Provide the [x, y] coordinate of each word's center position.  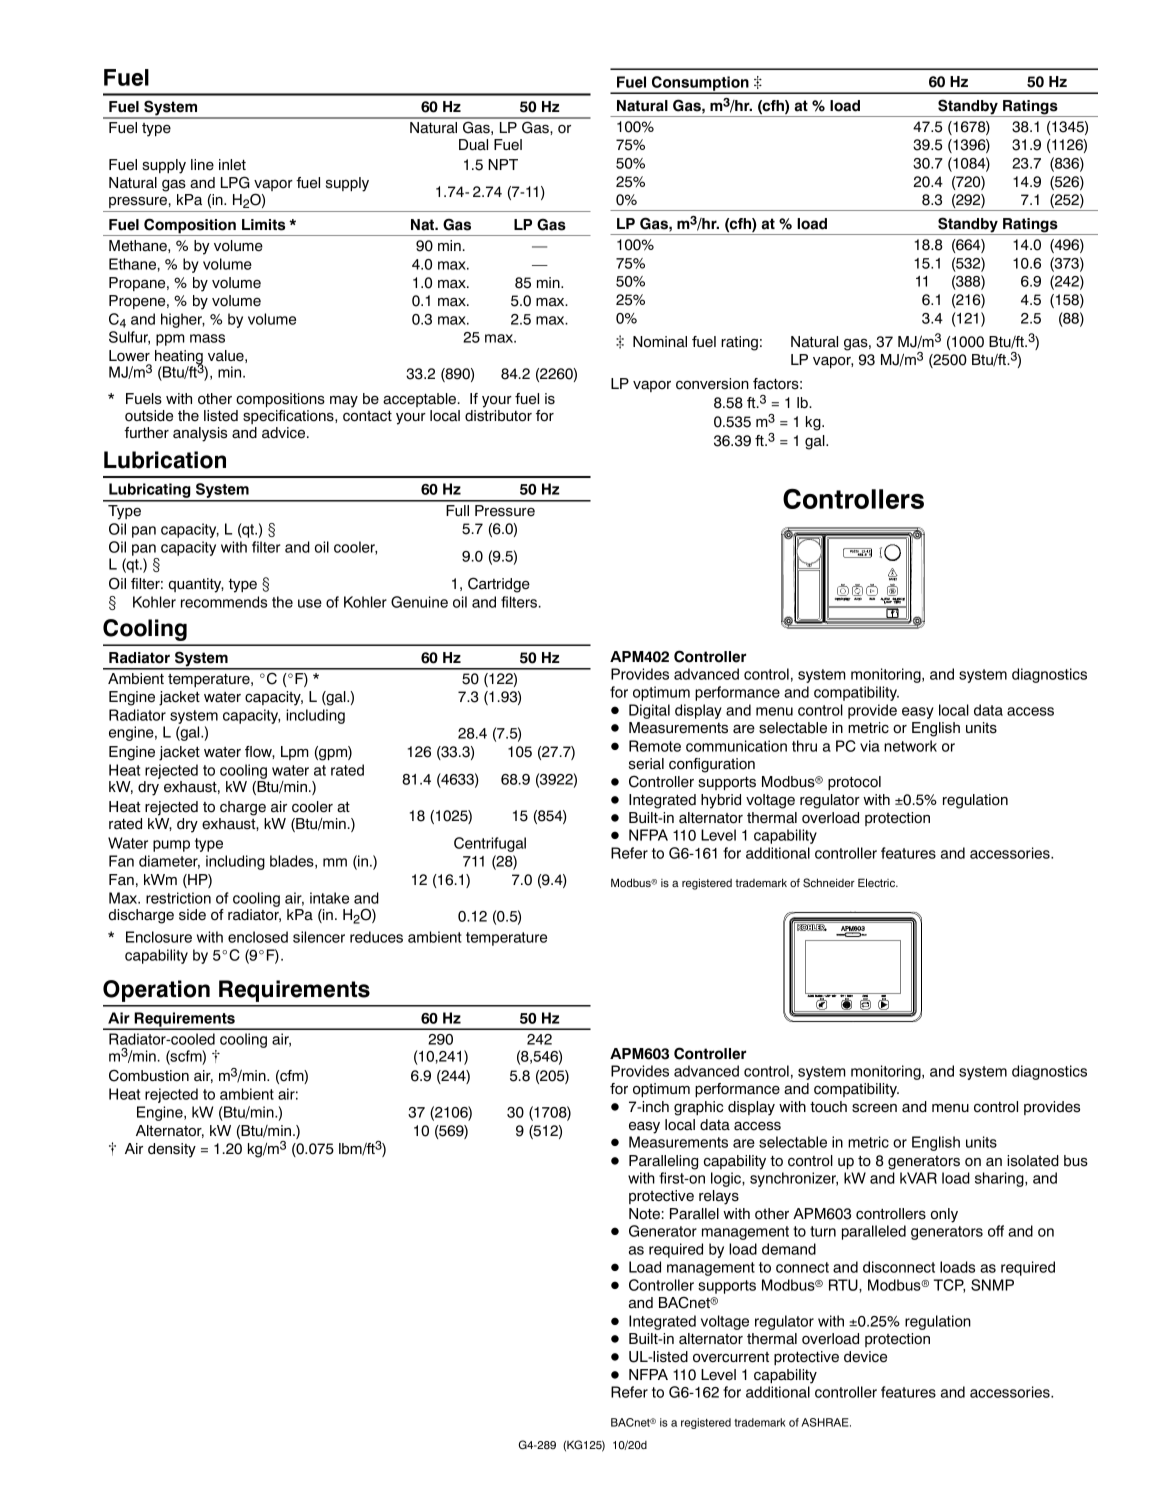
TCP [949, 1286]
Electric [878, 882]
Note [644, 1214]
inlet [232, 165]
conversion [712, 384]
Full [457, 510]
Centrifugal [490, 844]
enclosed [258, 937]
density [172, 1150]
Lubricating [150, 492]
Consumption [700, 84]
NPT [503, 164]
